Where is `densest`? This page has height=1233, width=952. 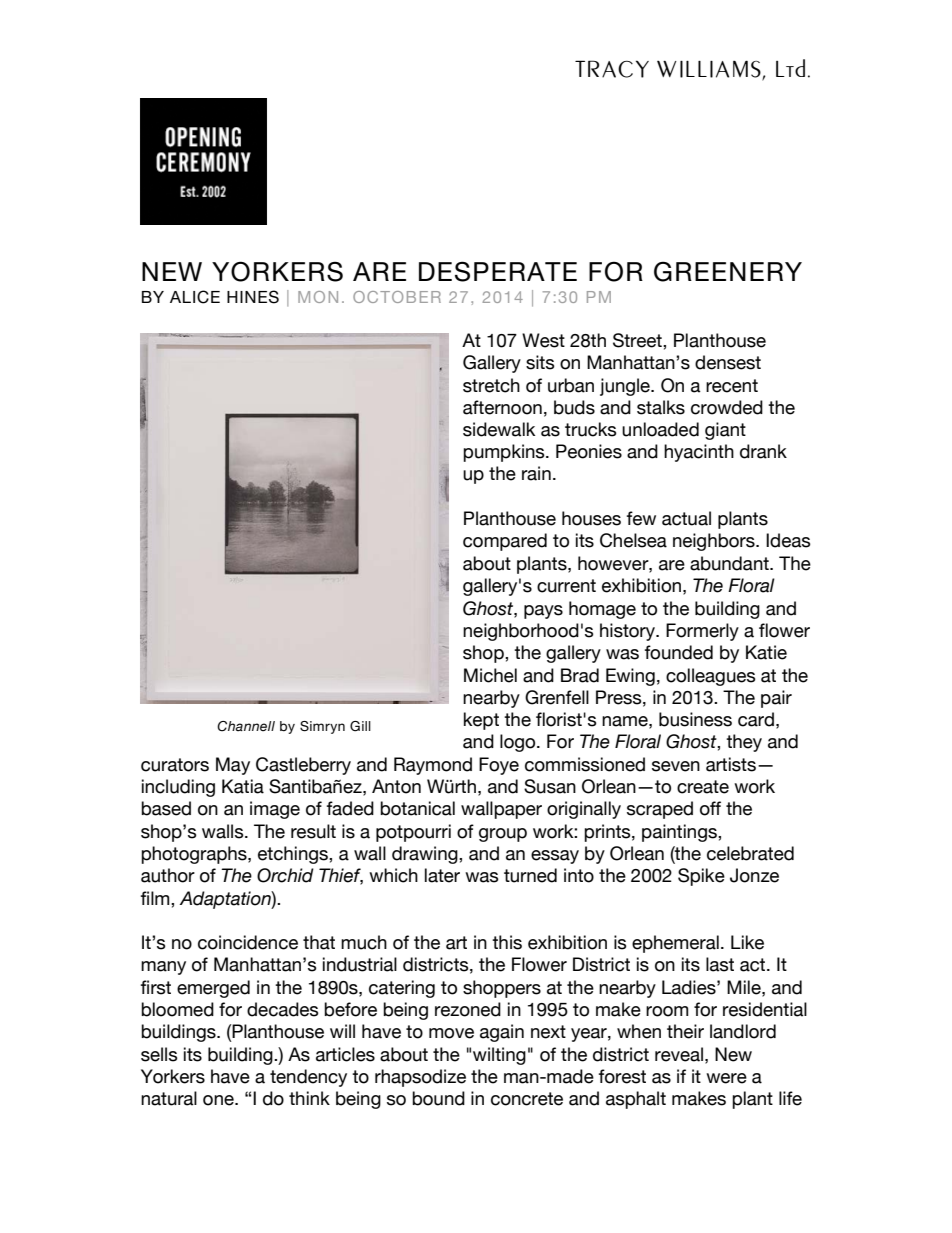 densest is located at coordinates (728, 362).
